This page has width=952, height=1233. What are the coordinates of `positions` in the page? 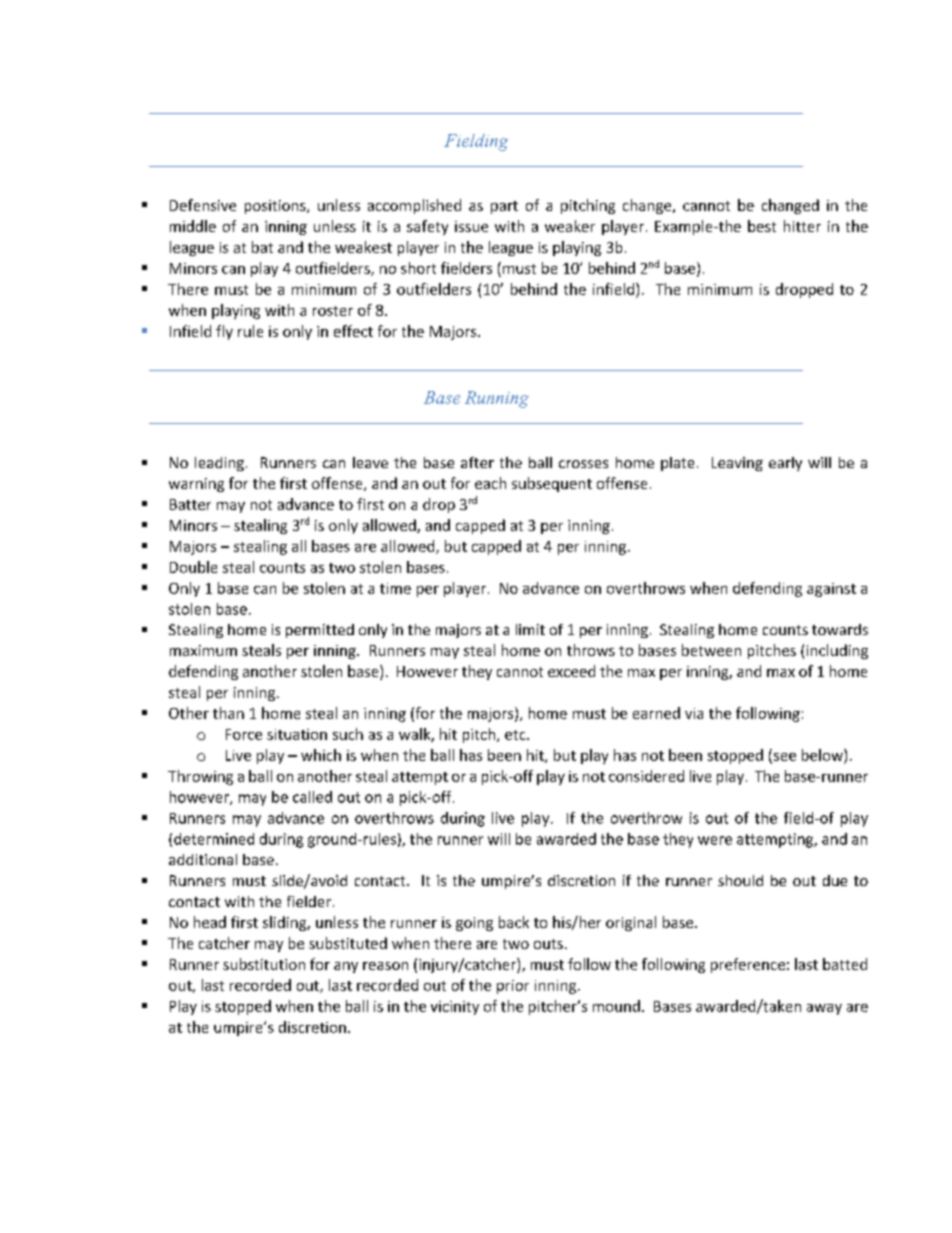 It's located at (276, 207).
